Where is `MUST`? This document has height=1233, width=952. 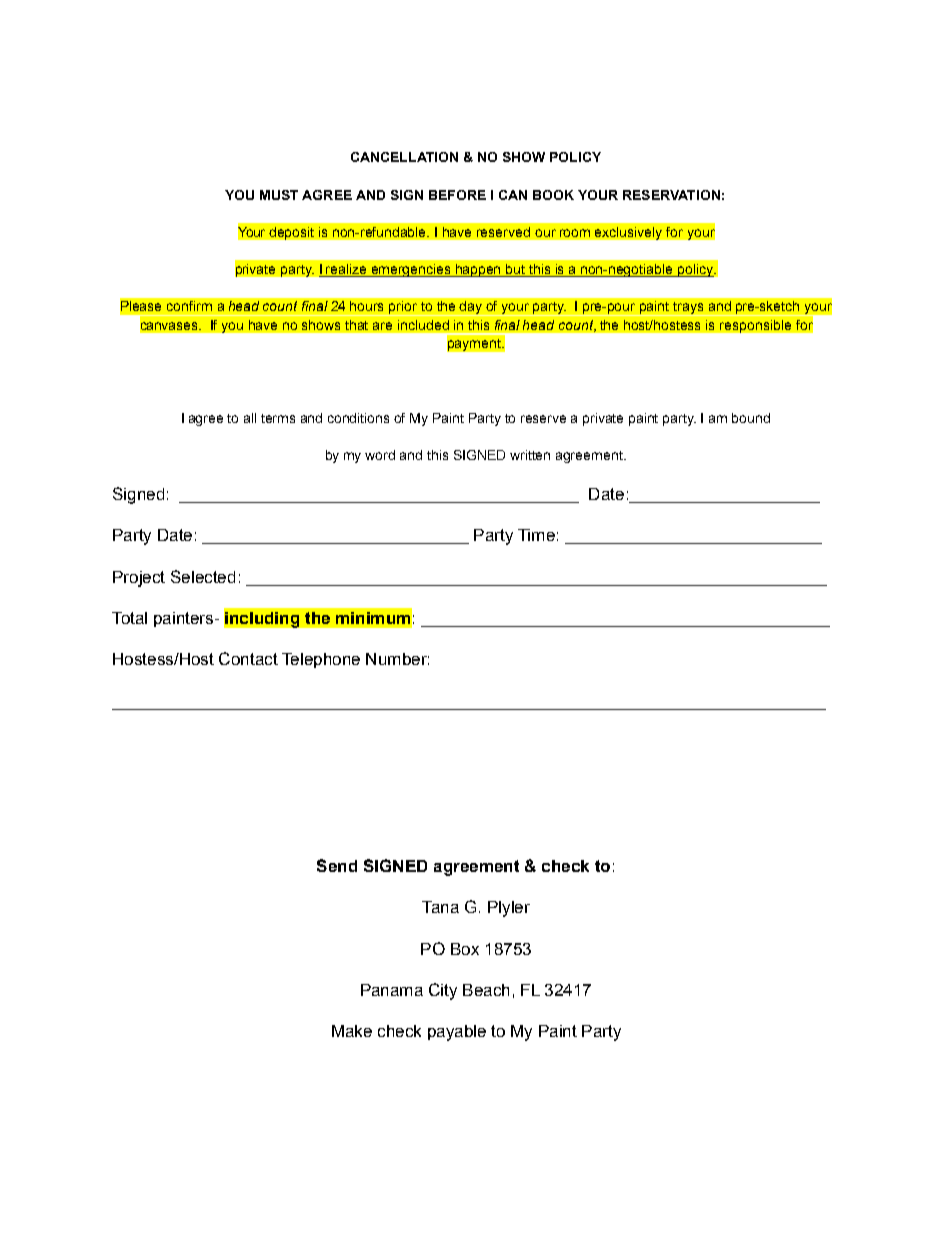 MUST is located at coordinates (279, 195).
